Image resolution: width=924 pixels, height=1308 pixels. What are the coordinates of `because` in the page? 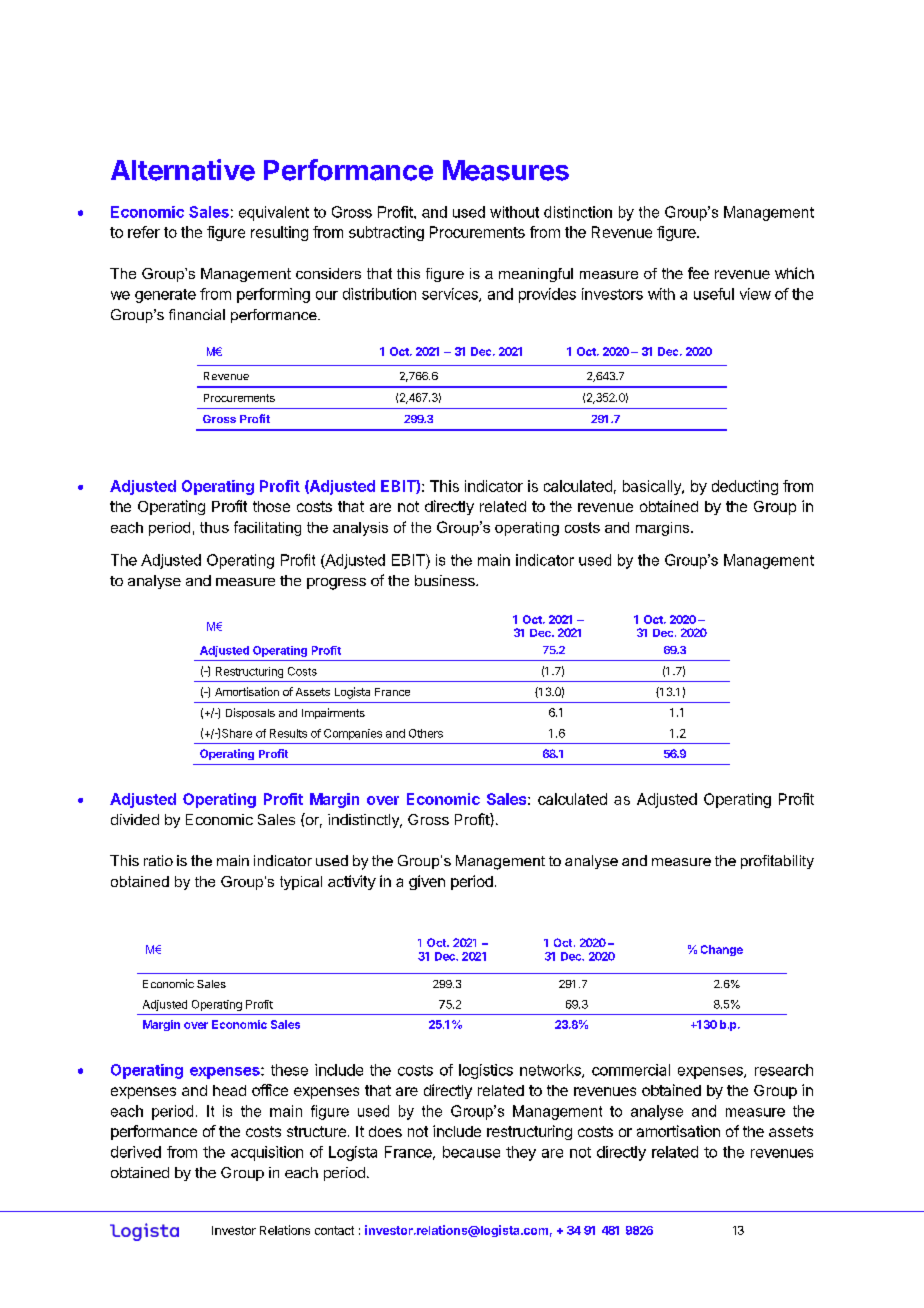 It's located at (471, 1152).
